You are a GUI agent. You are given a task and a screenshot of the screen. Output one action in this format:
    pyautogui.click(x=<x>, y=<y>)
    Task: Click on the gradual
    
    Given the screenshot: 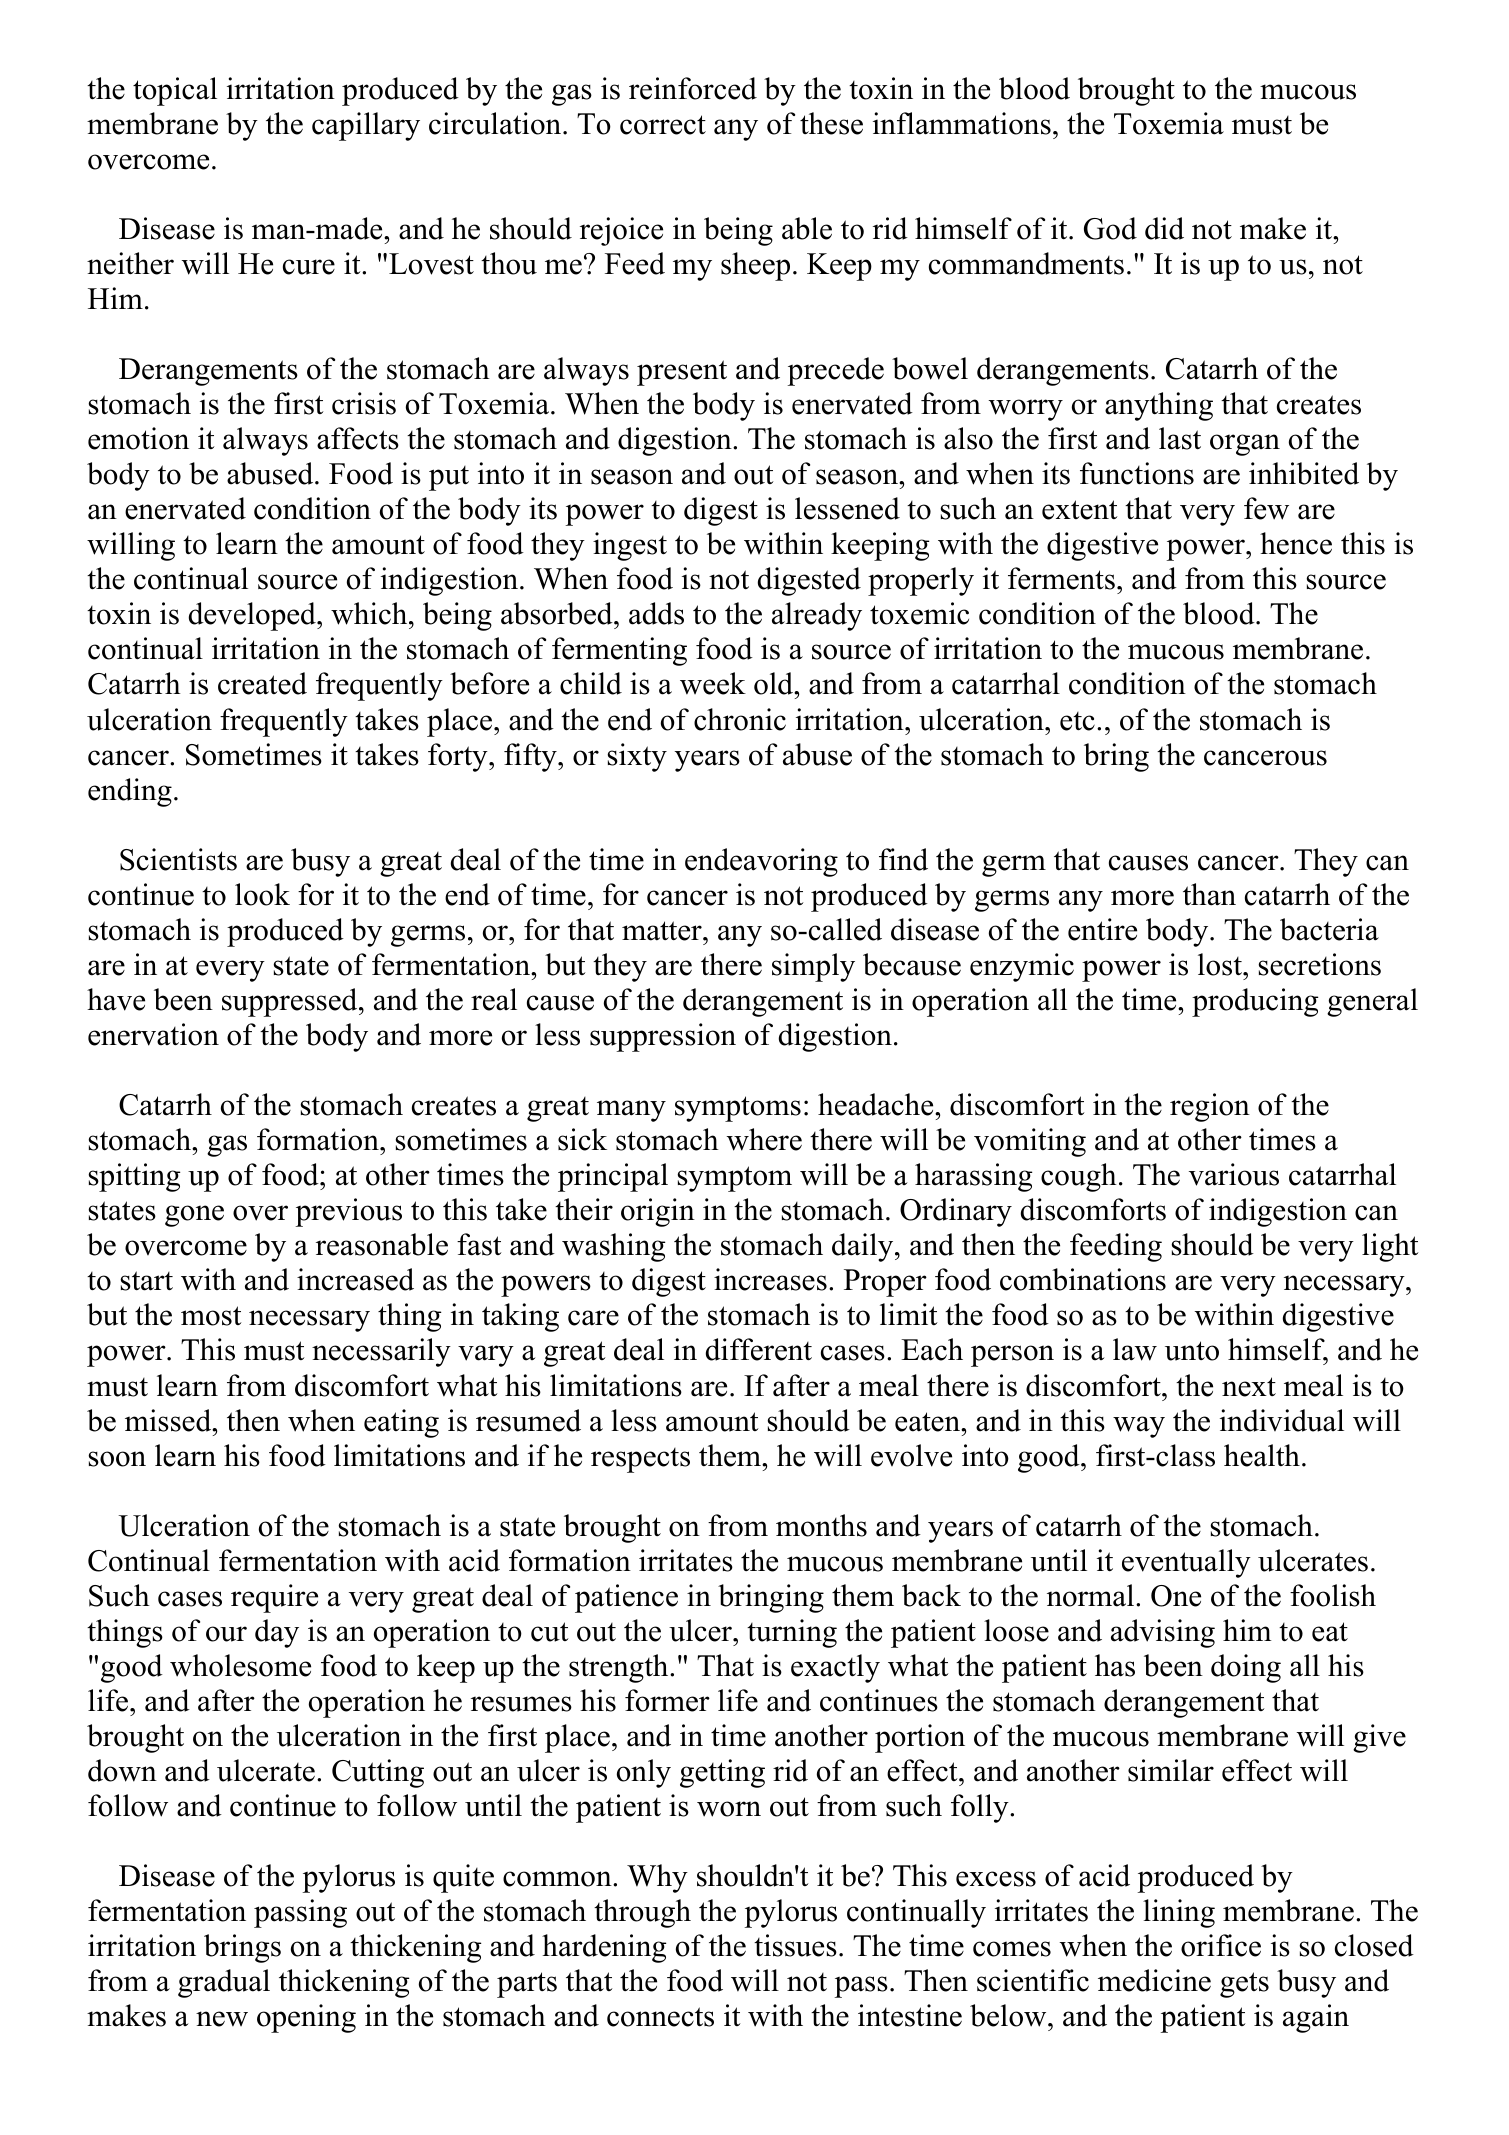 What is the action you would take?
    pyautogui.click(x=224, y=1983)
